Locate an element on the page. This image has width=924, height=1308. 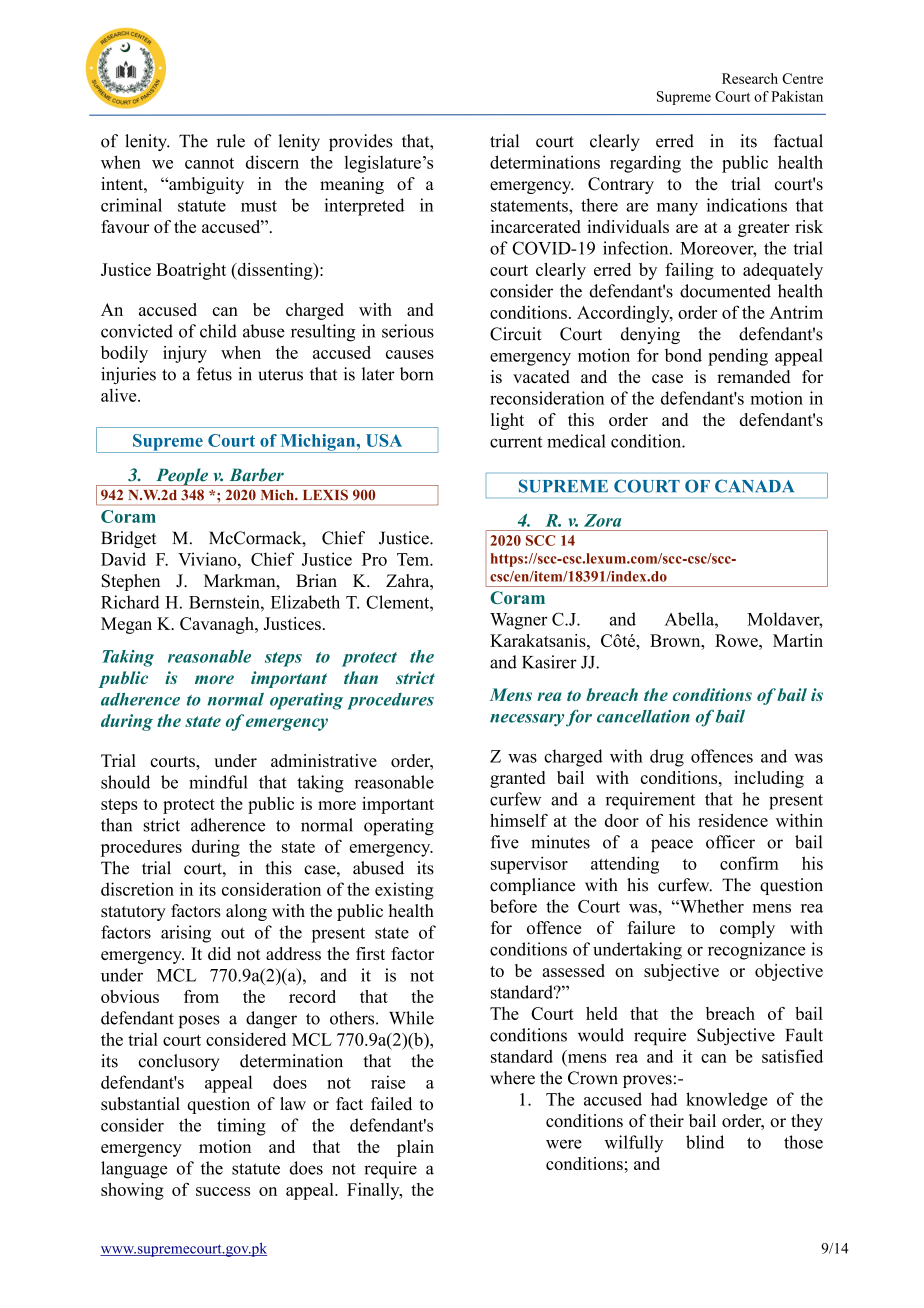
plain is located at coordinates (415, 1148).
